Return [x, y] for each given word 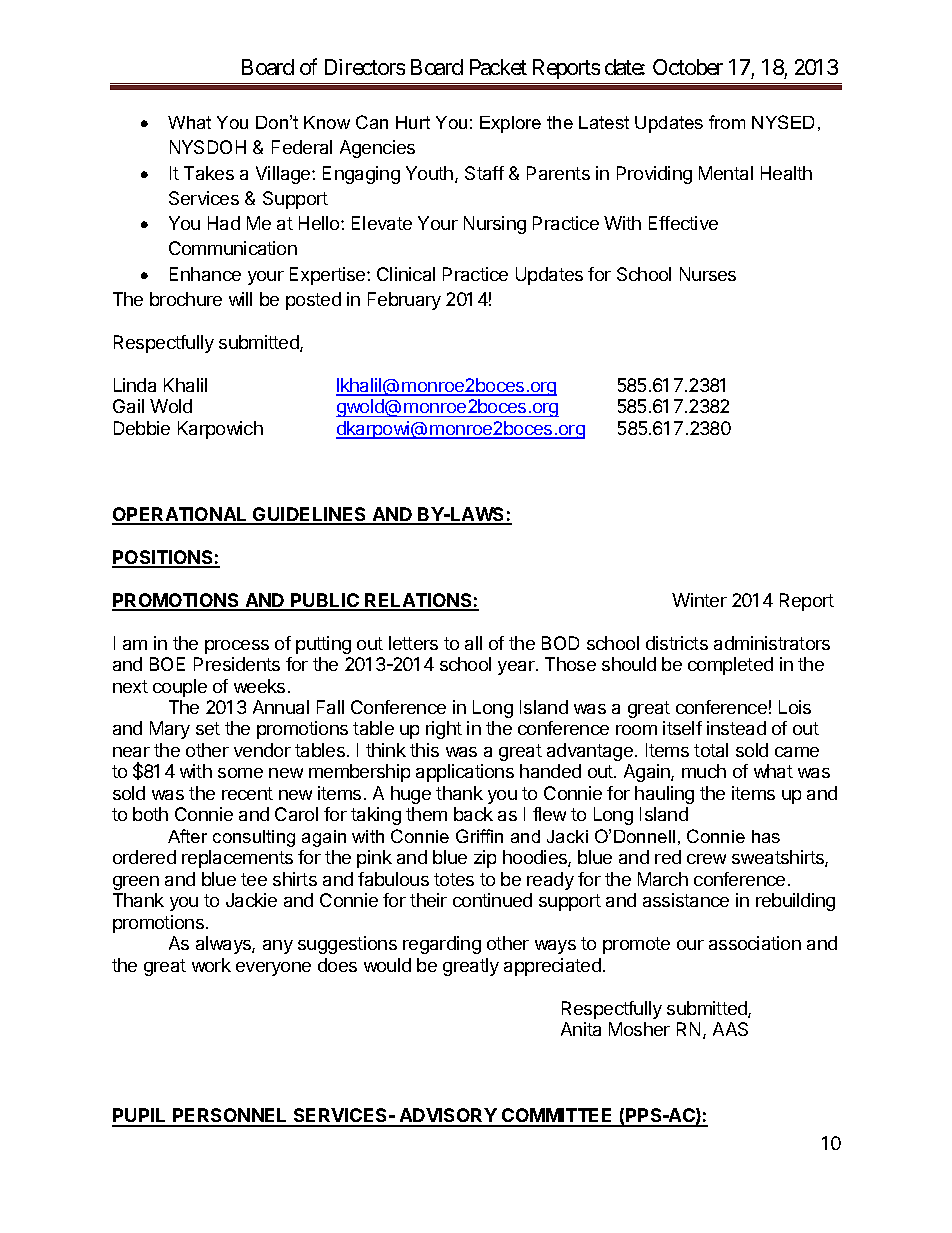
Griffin [479, 836]
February [404, 301]
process [237, 647]
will [240, 299]
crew [706, 859]
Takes [209, 173]
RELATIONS [419, 601]
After [187, 836]
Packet [498, 67]
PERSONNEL [230, 1117]
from [727, 122]
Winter [699, 600]
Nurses [708, 274]
